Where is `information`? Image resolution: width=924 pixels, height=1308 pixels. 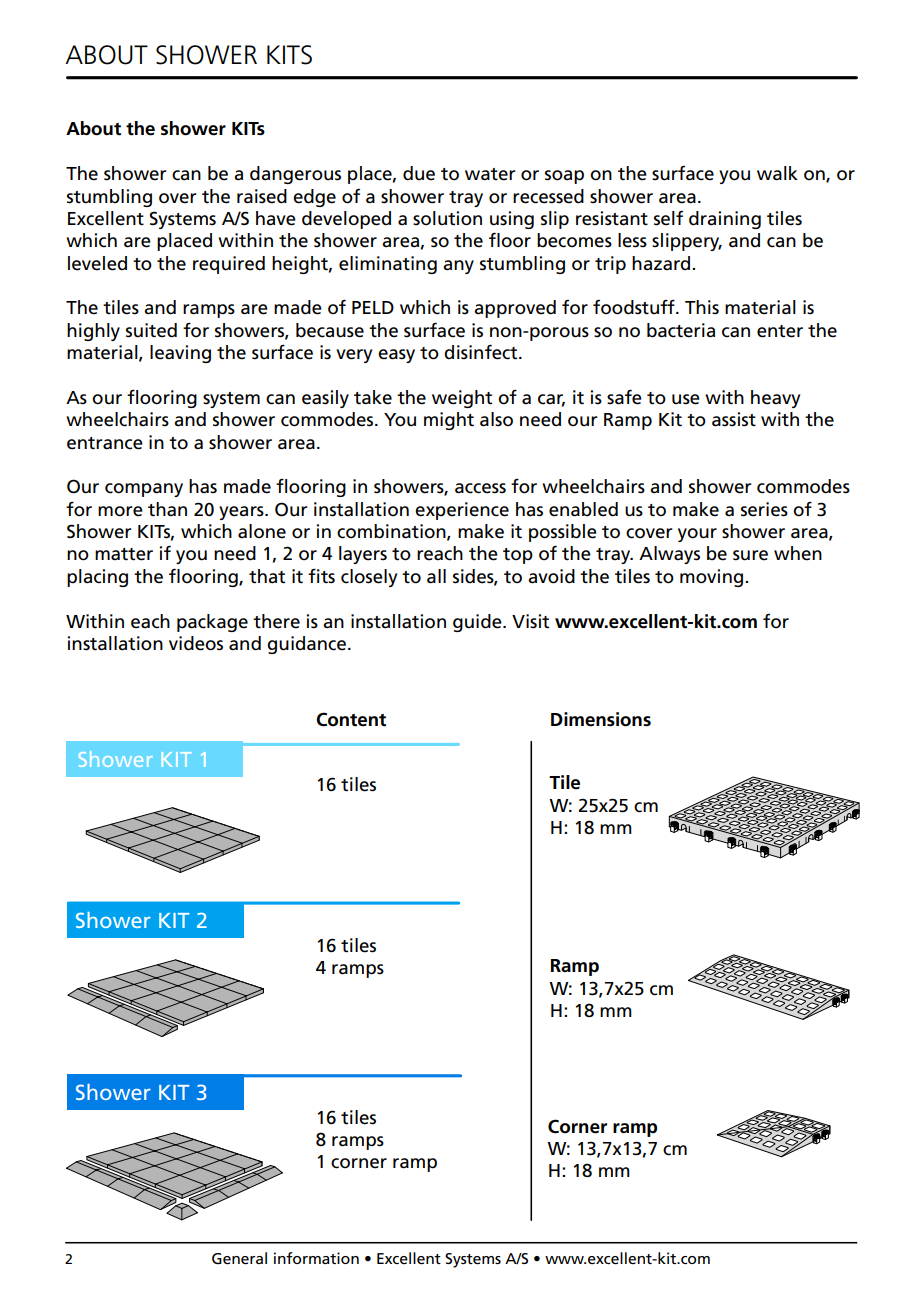
information is located at coordinates (316, 1258).
